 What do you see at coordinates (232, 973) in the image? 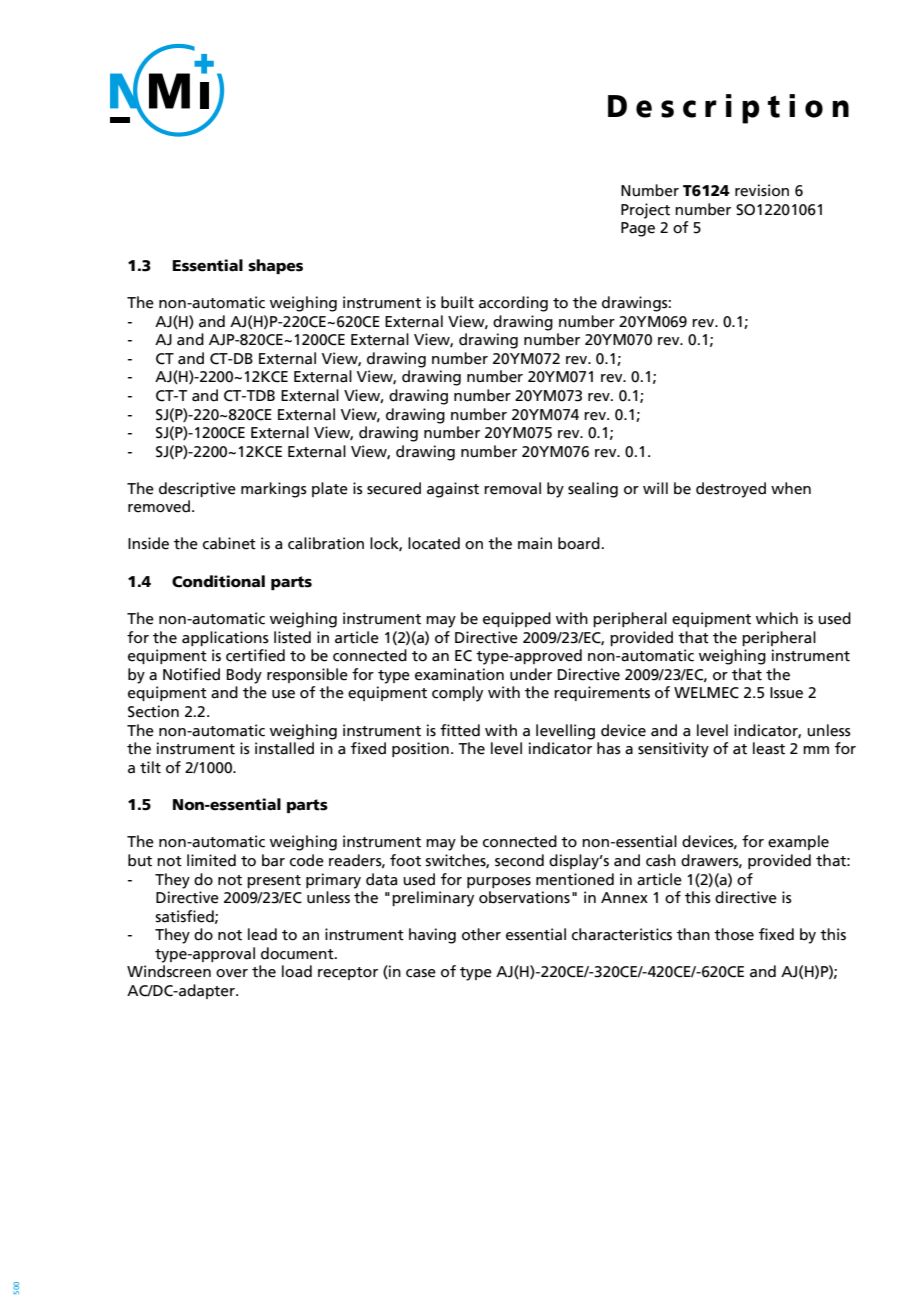
I see `over` at bounding box center [232, 973].
